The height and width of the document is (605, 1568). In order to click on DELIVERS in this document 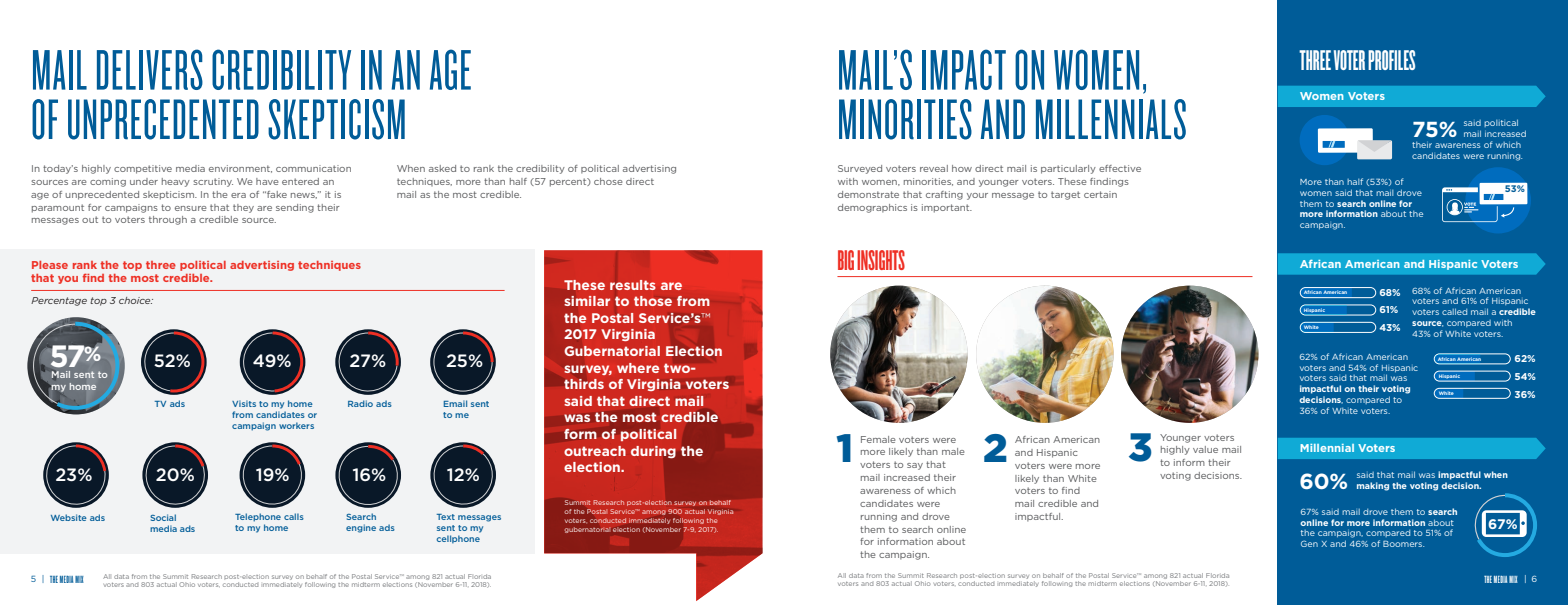, I will do `click(150, 69)`.
